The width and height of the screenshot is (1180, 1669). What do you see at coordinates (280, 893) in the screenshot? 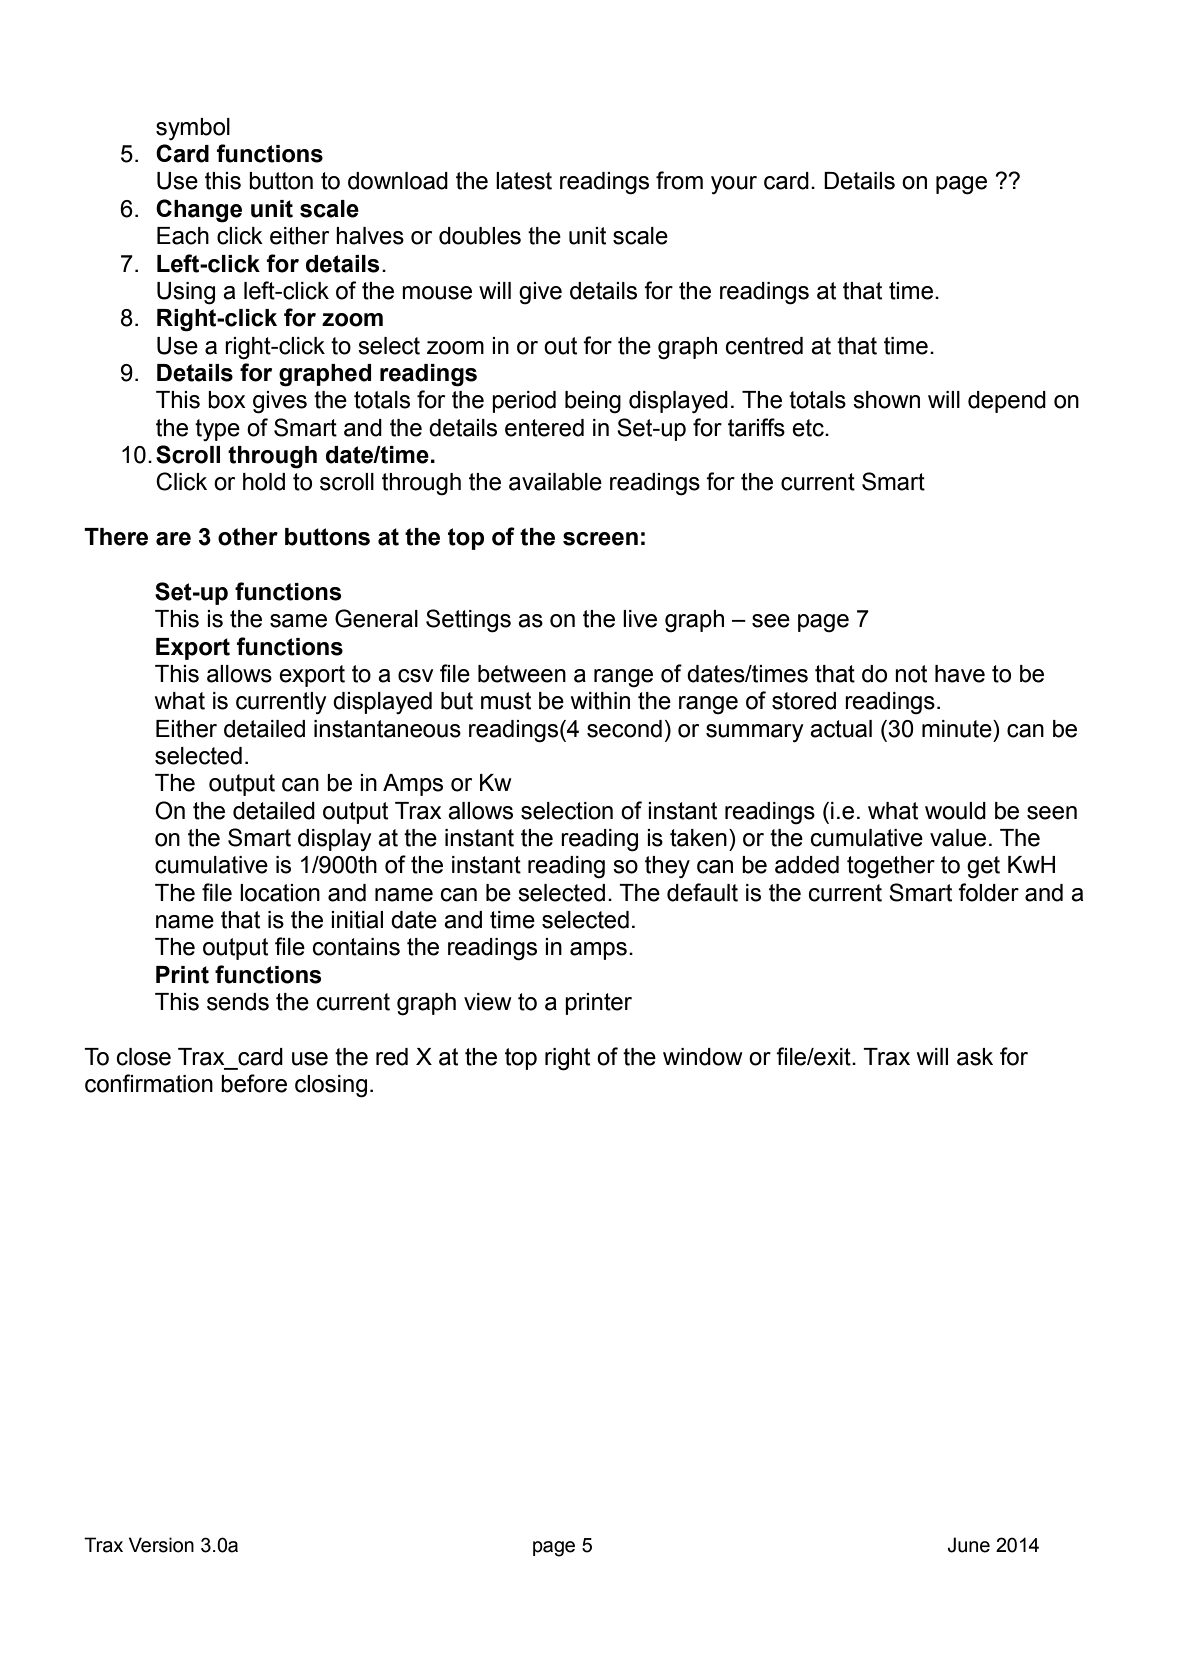
I see `location` at bounding box center [280, 893].
